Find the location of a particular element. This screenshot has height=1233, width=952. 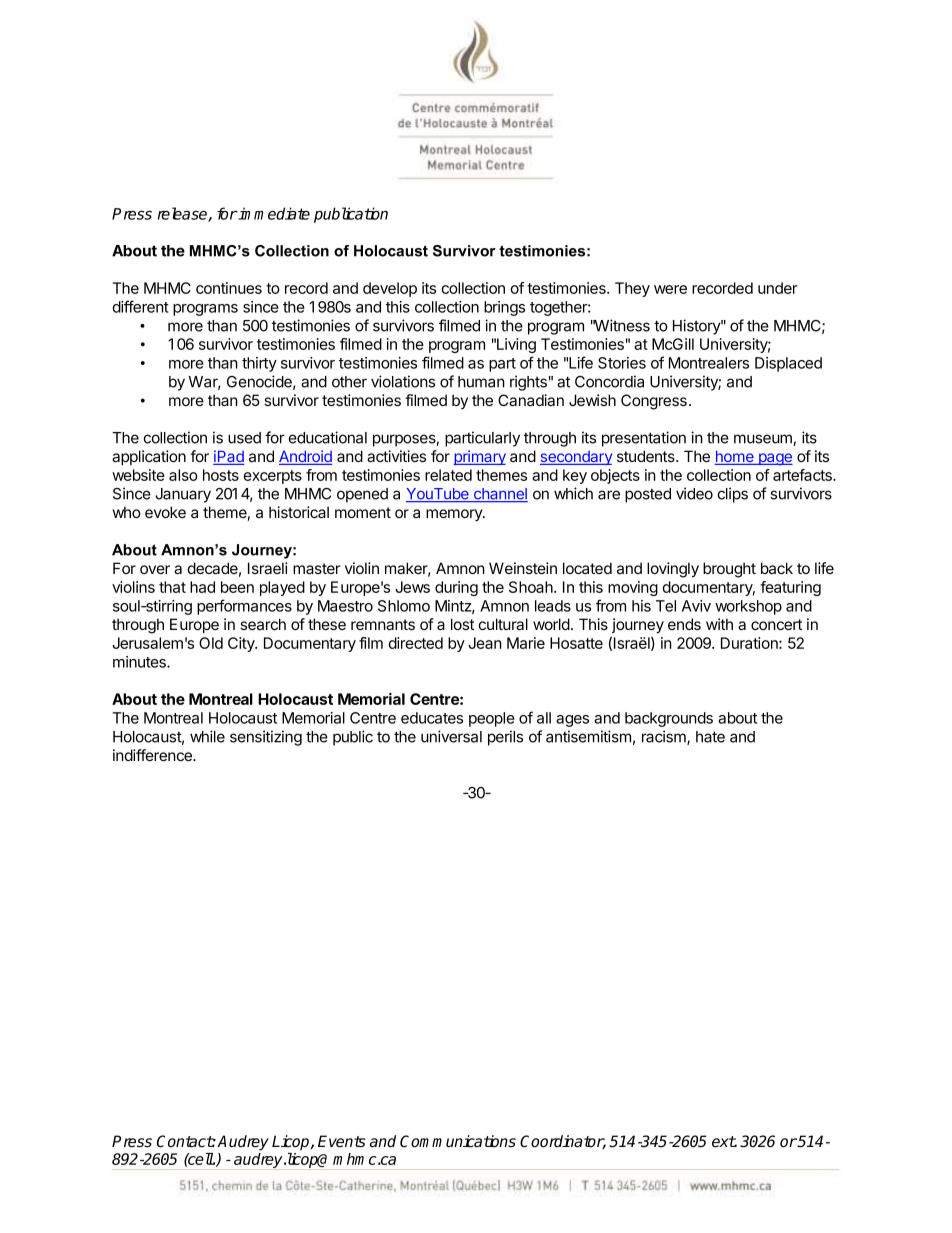

continues is located at coordinates (229, 288).
